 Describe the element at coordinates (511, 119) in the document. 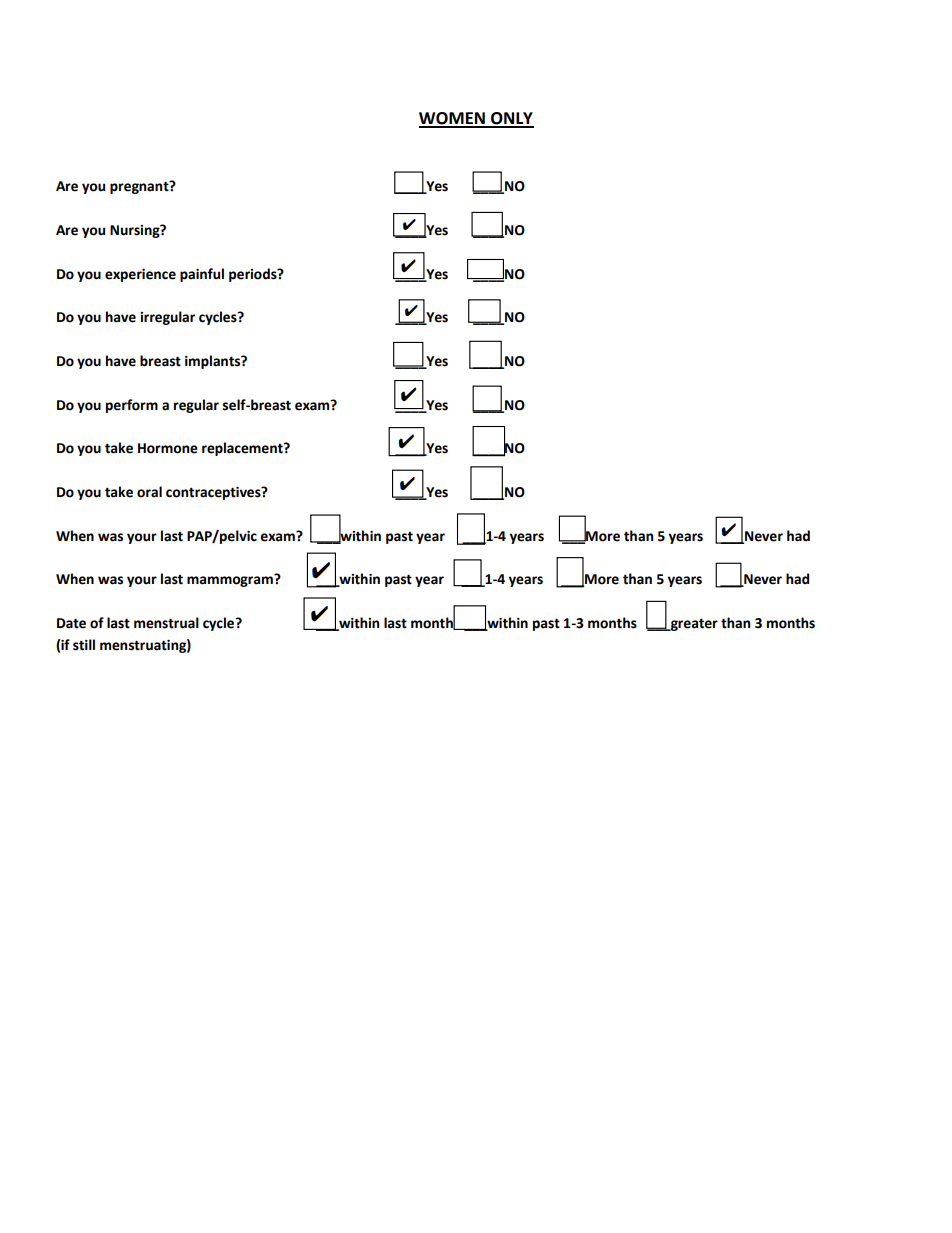

I see `ONLY` at that location.
